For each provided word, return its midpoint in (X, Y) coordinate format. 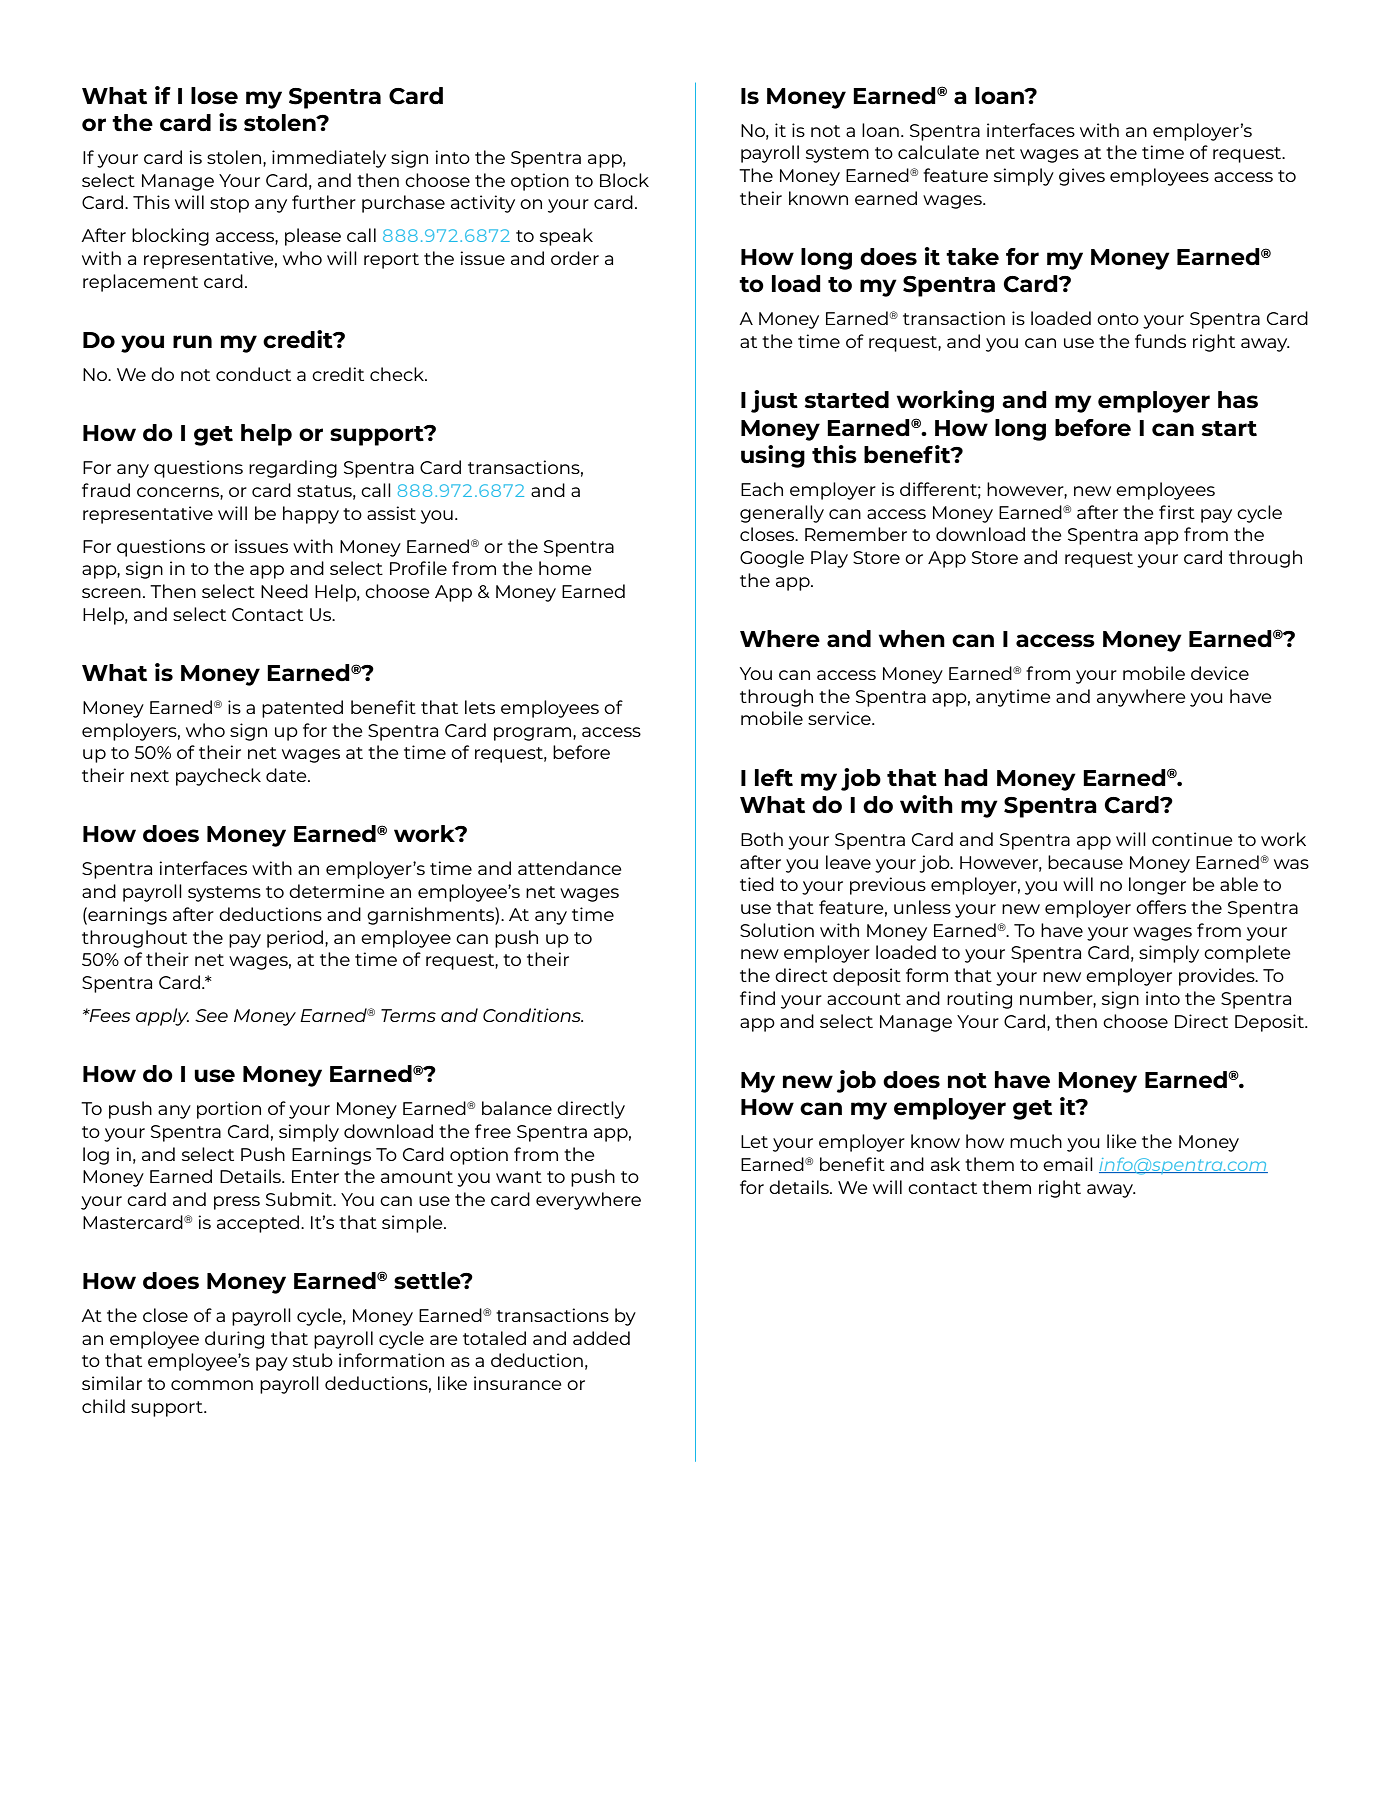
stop (229, 205)
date (287, 775)
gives (1082, 177)
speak (566, 237)
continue (1192, 839)
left (774, 777)
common (212, 1385)
